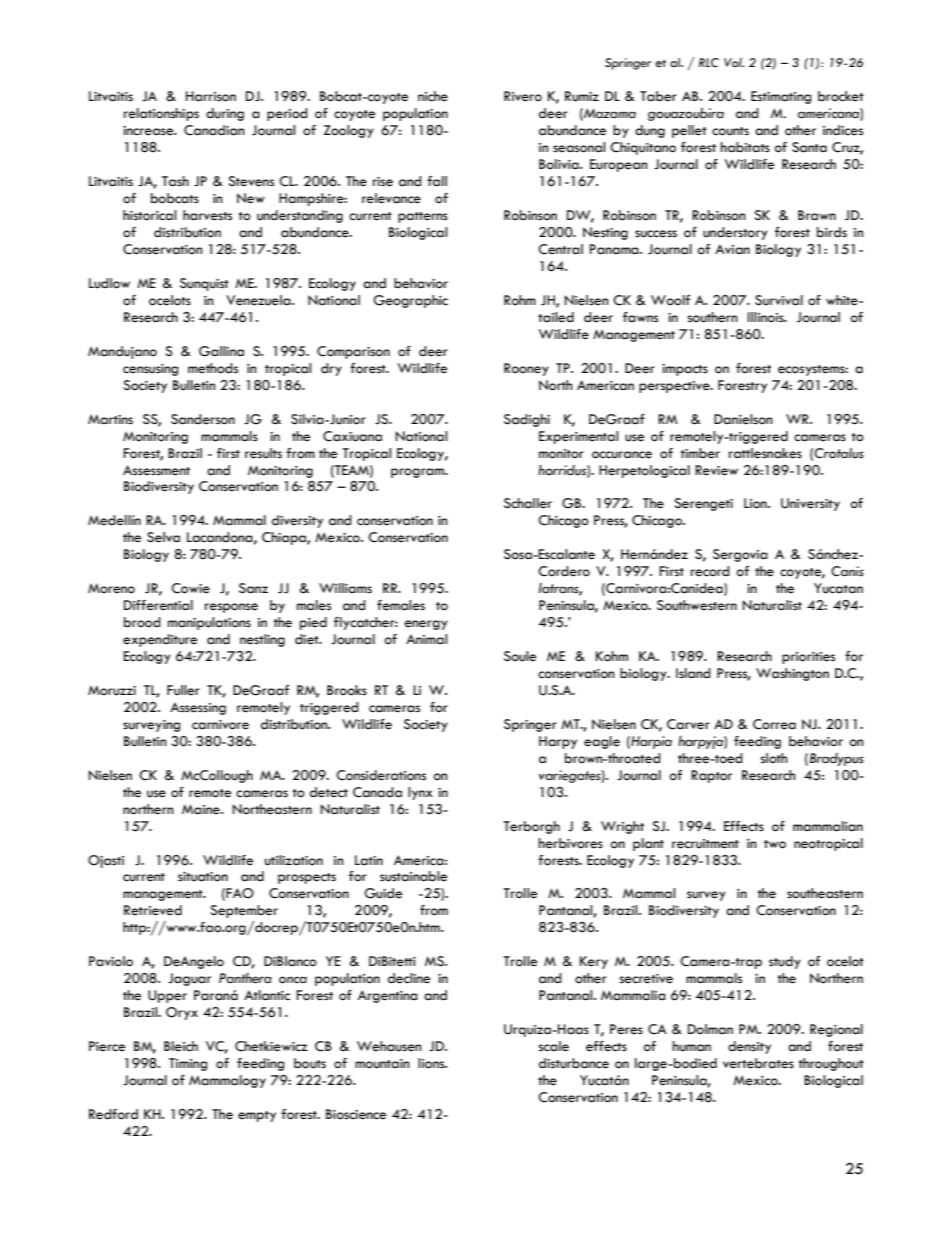 The height and width of the document is (1233, 952). I want to click on niche, so click(433, 96).
